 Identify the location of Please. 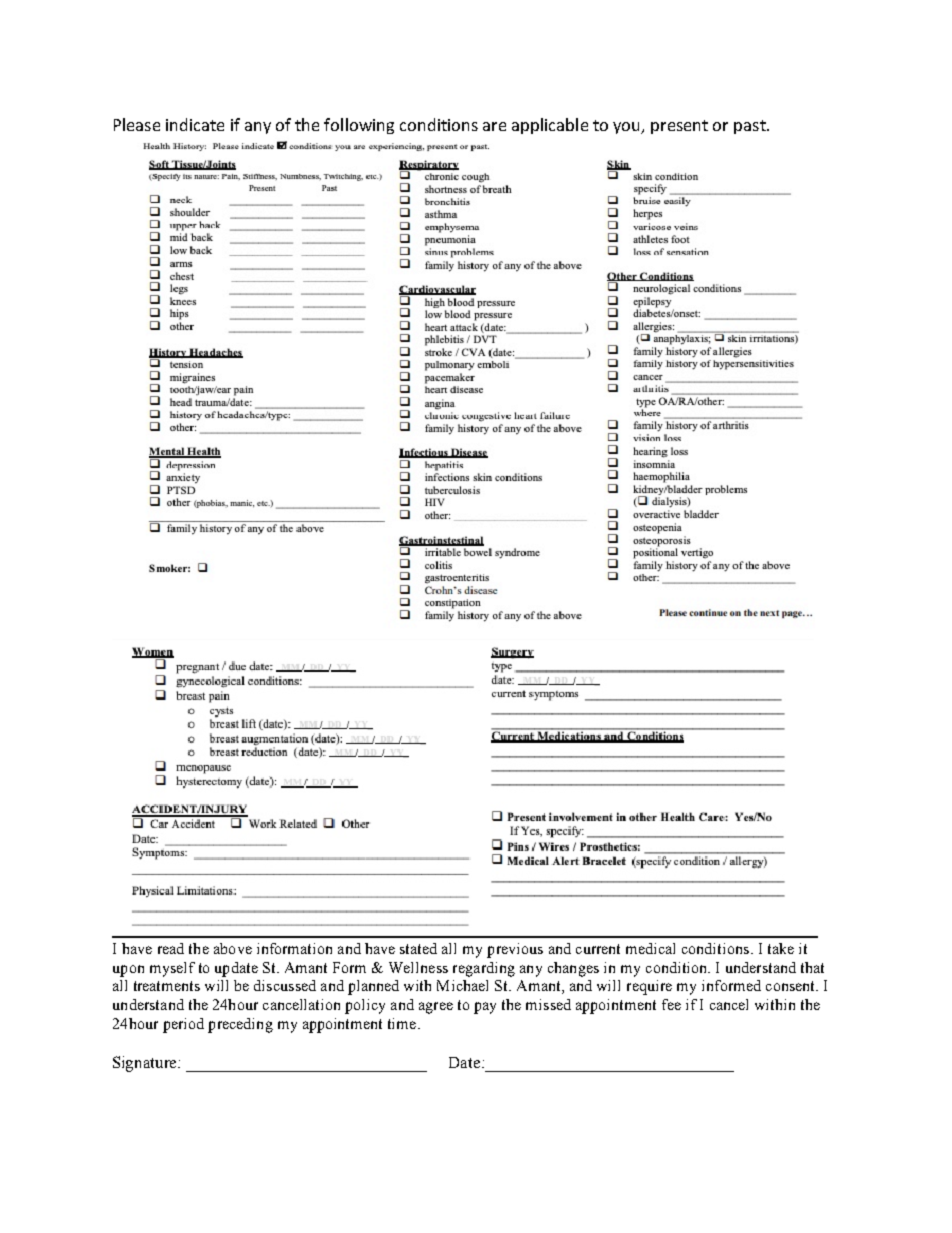
(137, 124).
